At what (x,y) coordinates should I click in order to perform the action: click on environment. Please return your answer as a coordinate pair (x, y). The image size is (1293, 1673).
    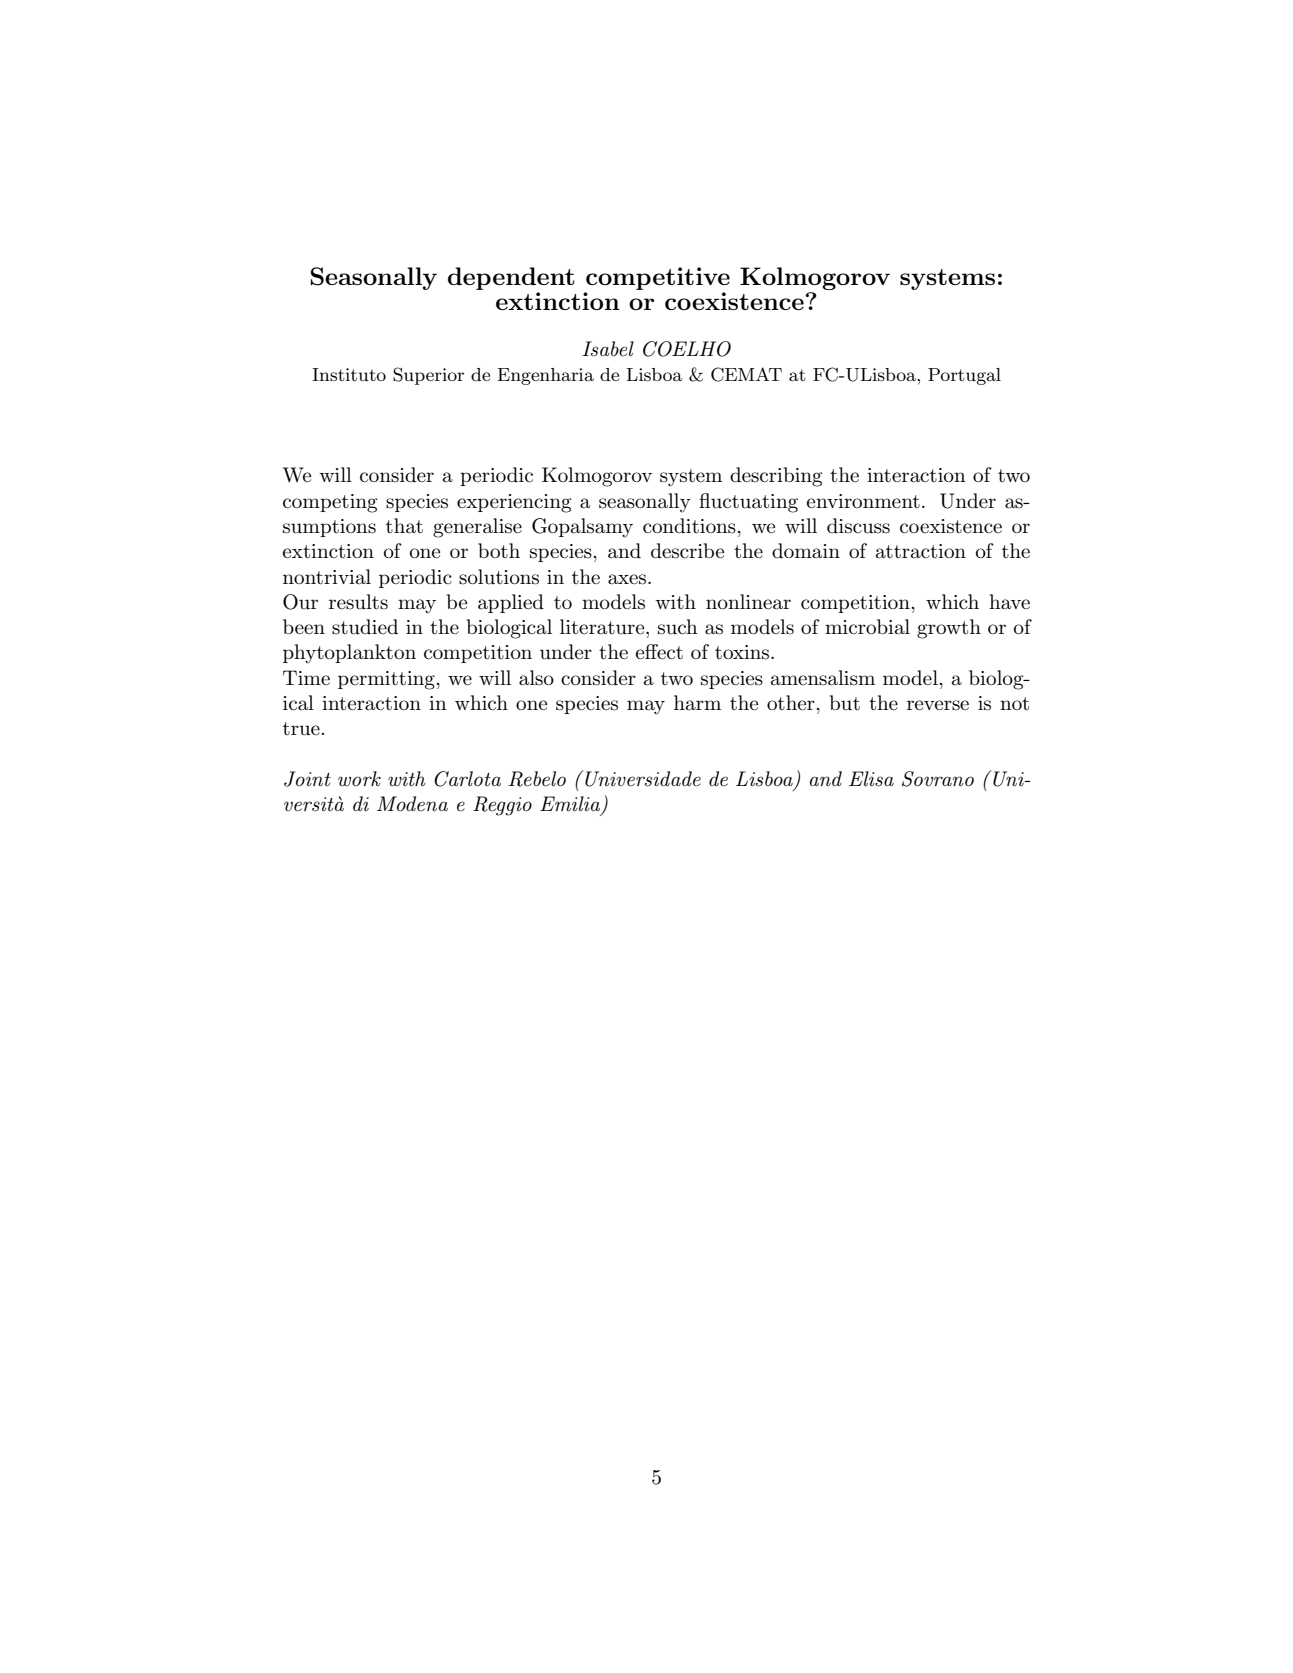
    Looking at the image, I should click on (863, 501).
